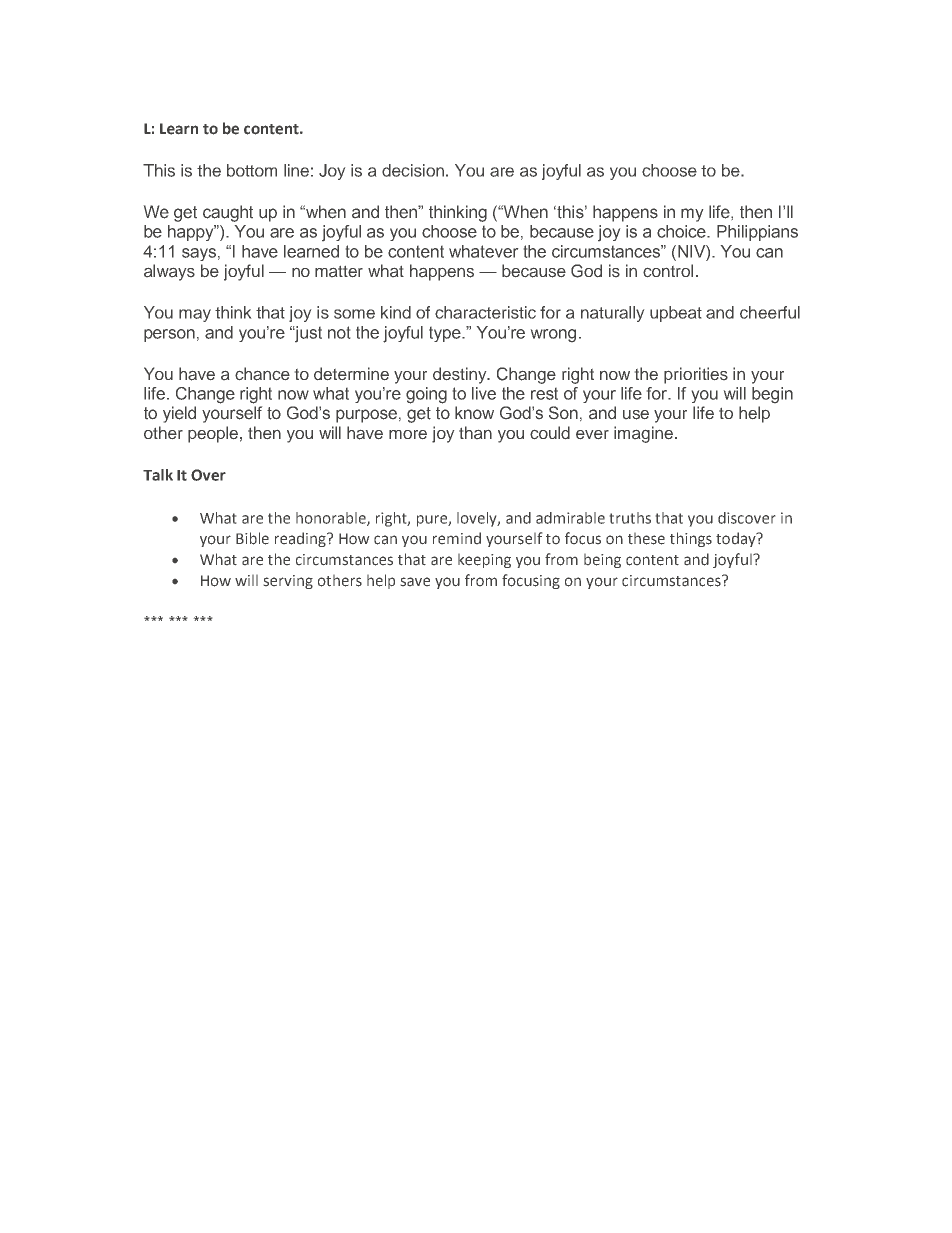 This image has width=952, height=1233. I want to click on decision, so click(413, 170).
